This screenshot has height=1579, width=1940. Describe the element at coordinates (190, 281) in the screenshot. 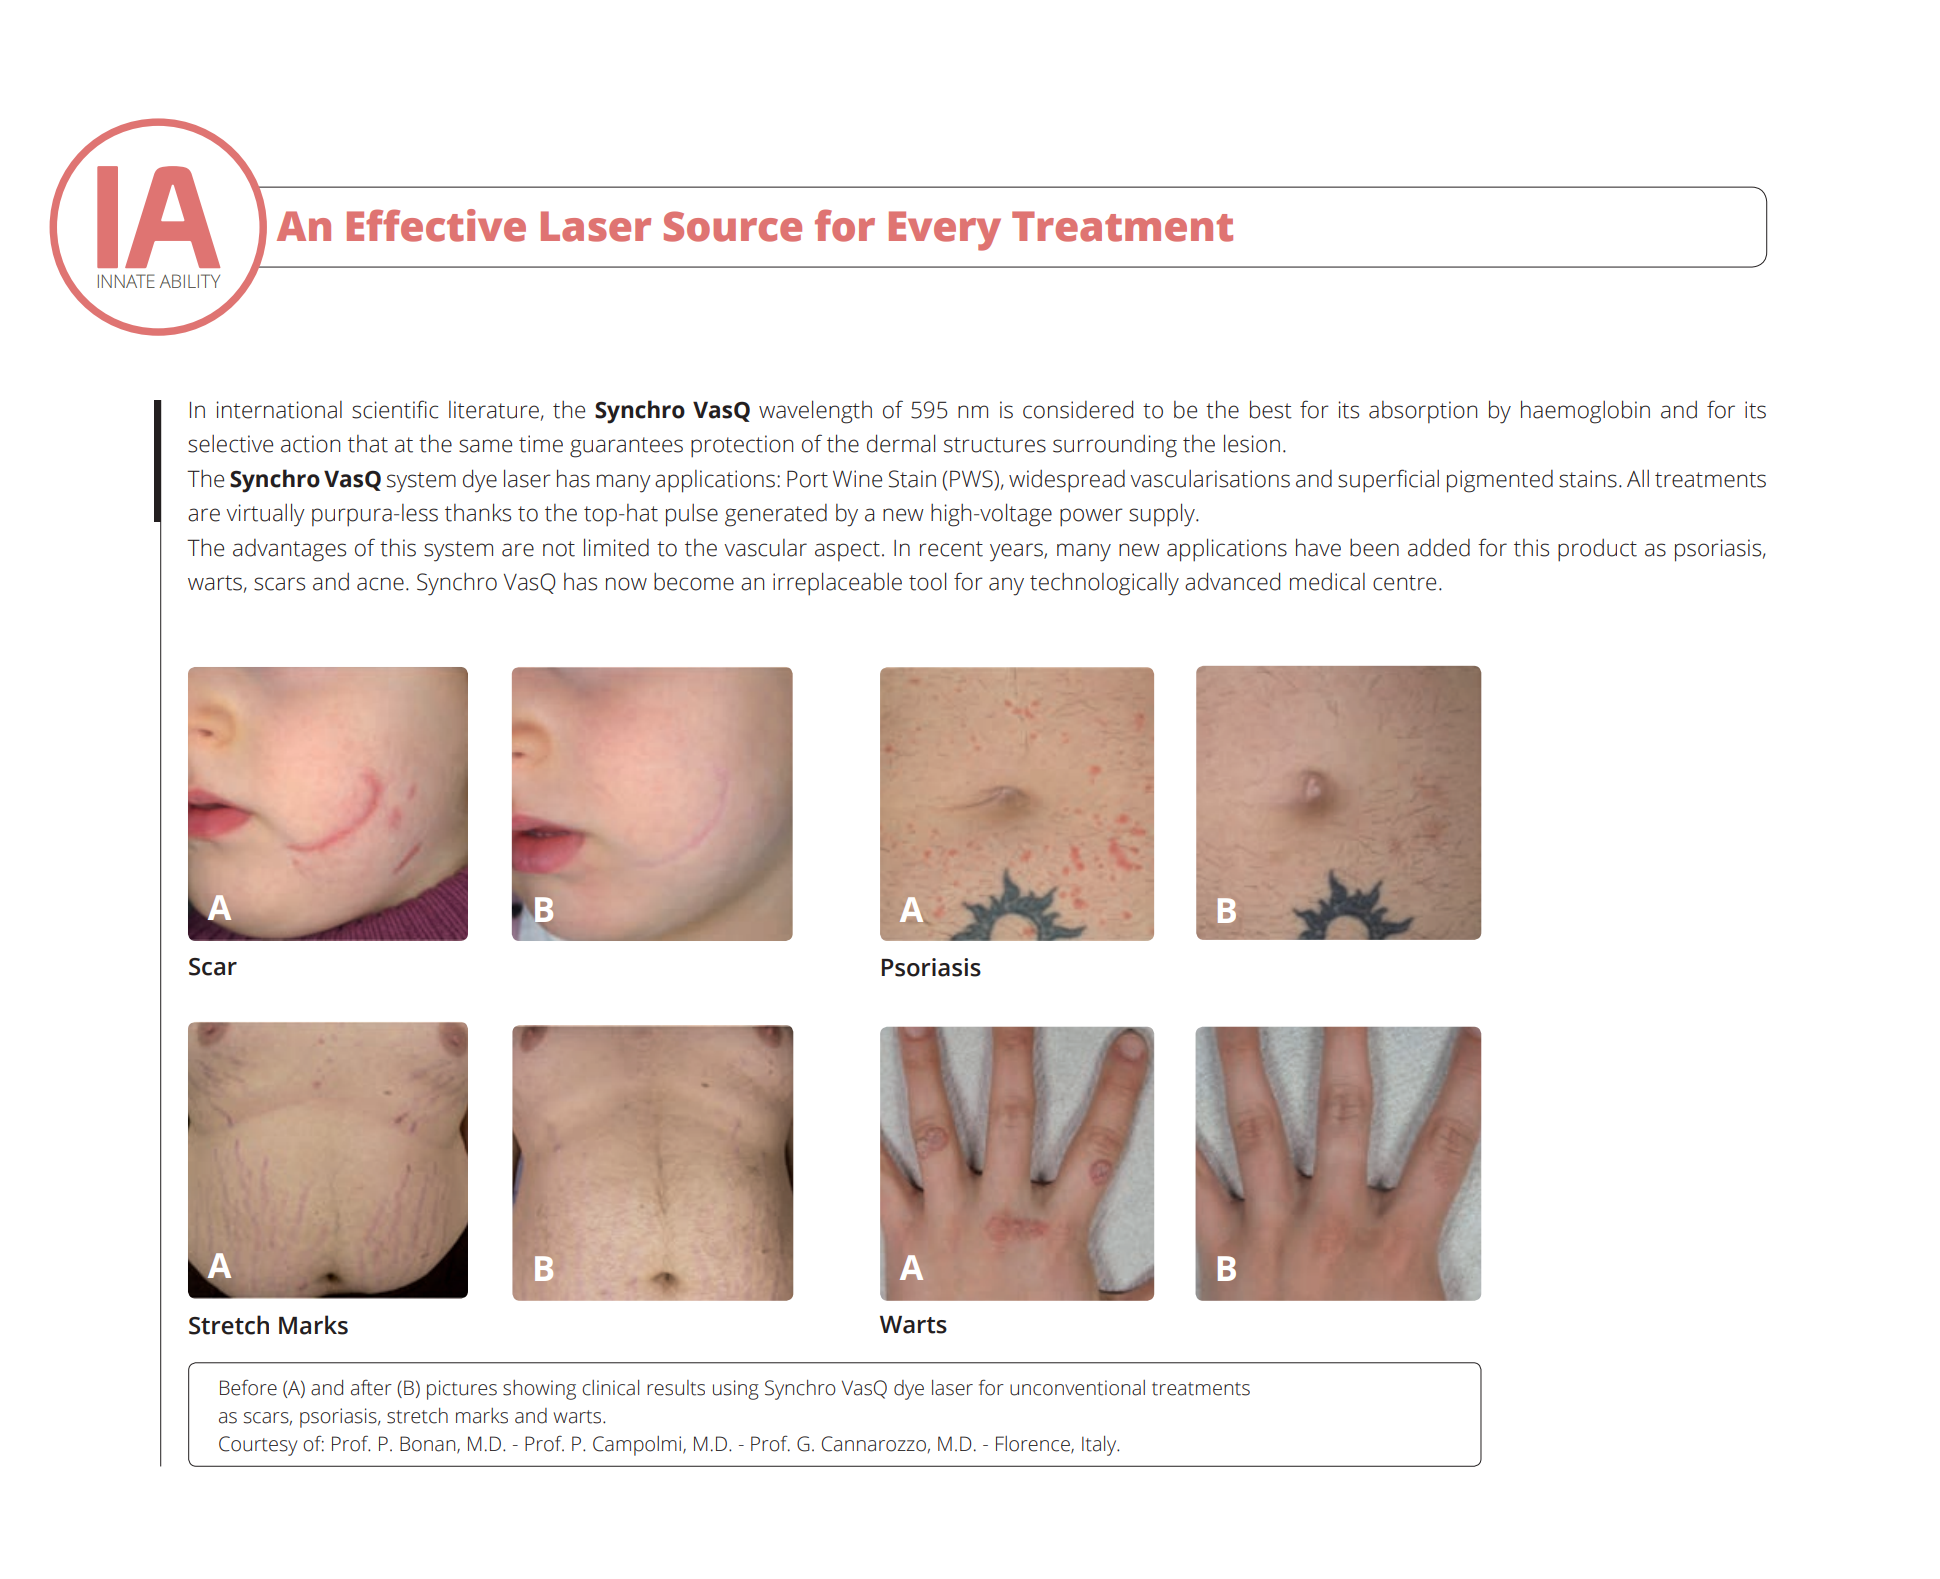

I see `ABILITY` at that location.
